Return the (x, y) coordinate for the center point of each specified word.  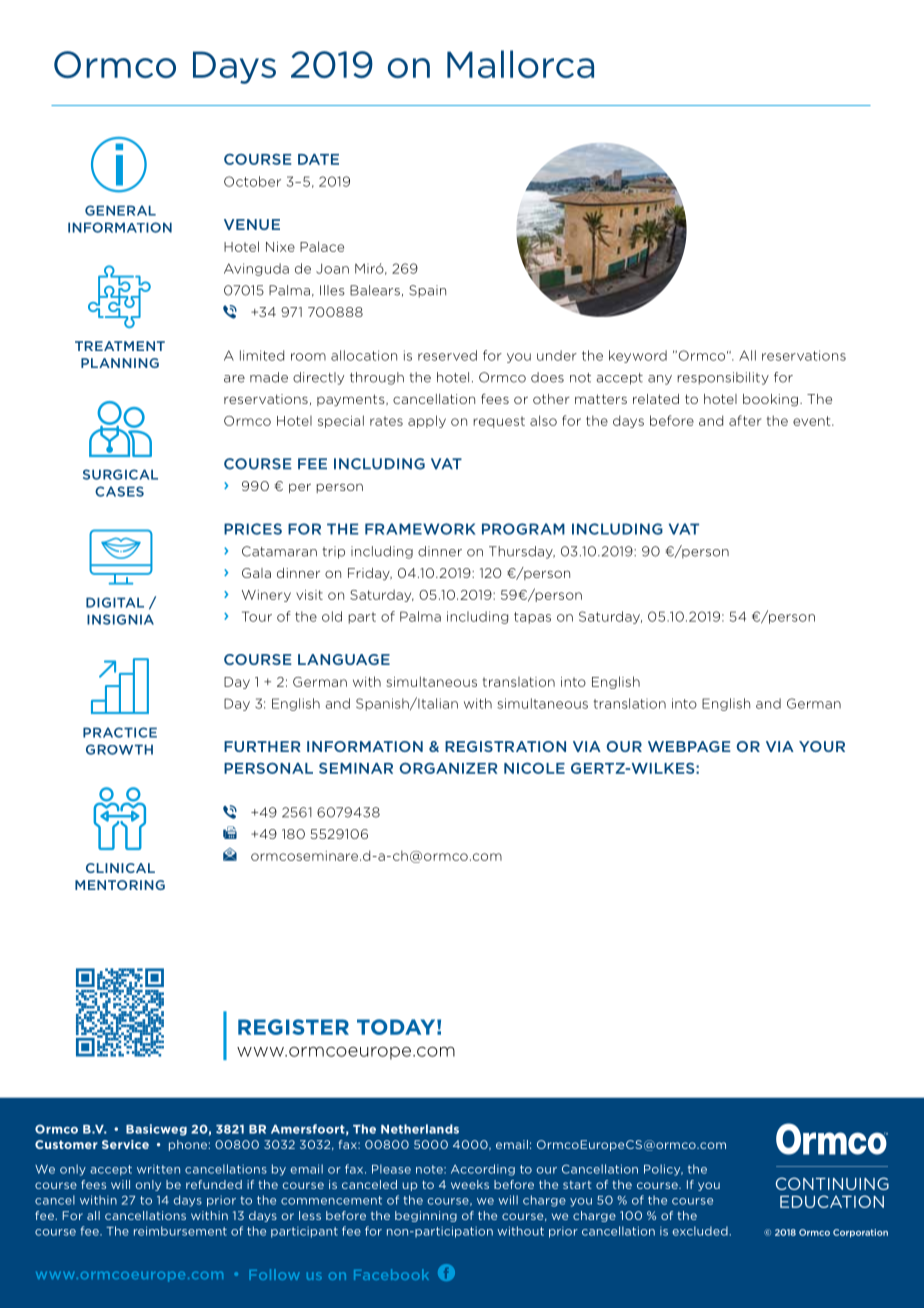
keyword (638, 356)
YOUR (822, 746)
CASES (119, 491)
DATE (318, 159)
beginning (426, 1216)
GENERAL (120, 210)
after (745, 420)
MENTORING (120, 885)
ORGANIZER (448, 768)
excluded (700, 1231)
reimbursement (180, 1231)
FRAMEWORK (420, 529)
